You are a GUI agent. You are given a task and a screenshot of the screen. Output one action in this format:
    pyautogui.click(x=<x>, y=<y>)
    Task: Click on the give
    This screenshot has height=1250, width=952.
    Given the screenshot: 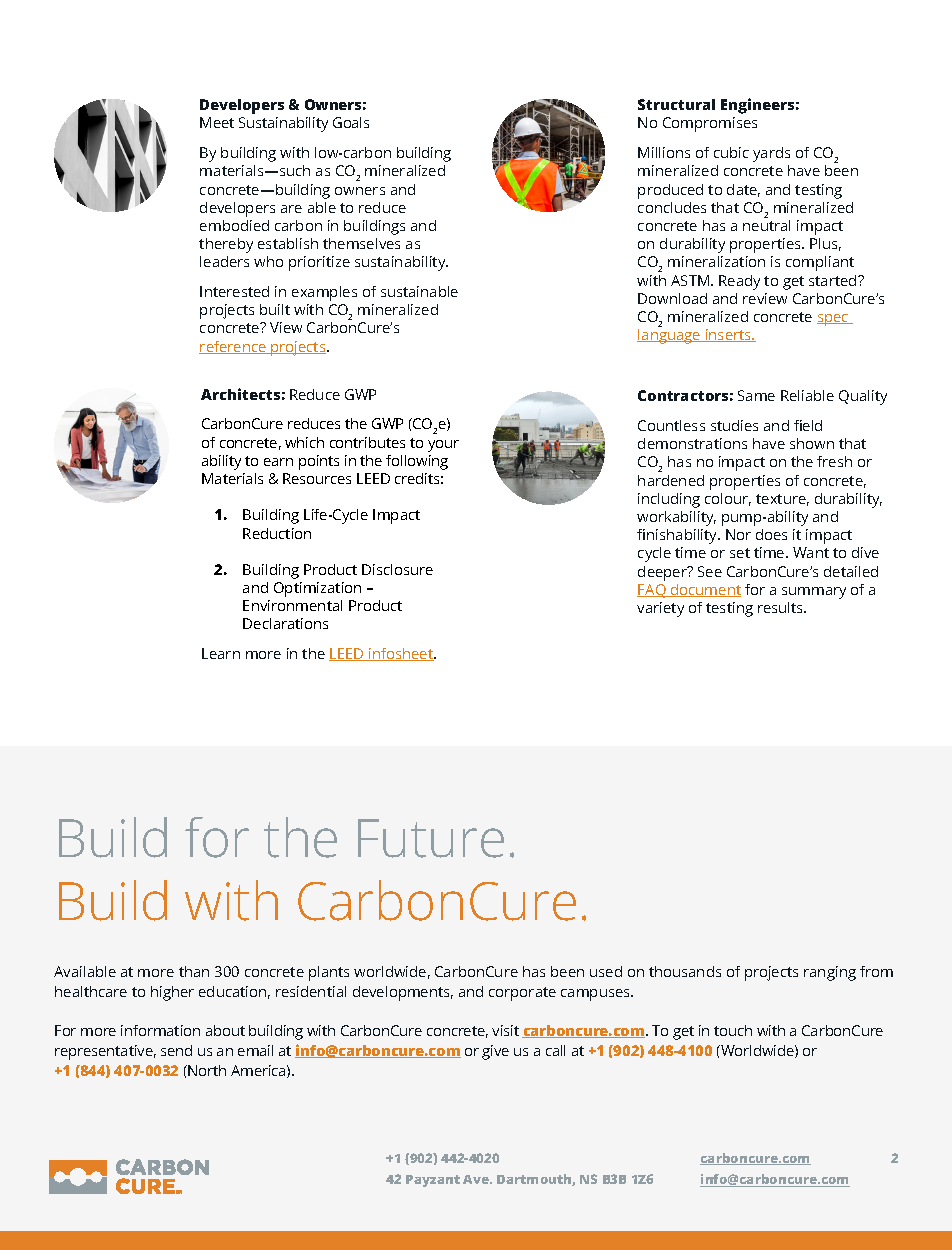 What is the action you would take?
    pyautogui.click(x=495, y=1052)
